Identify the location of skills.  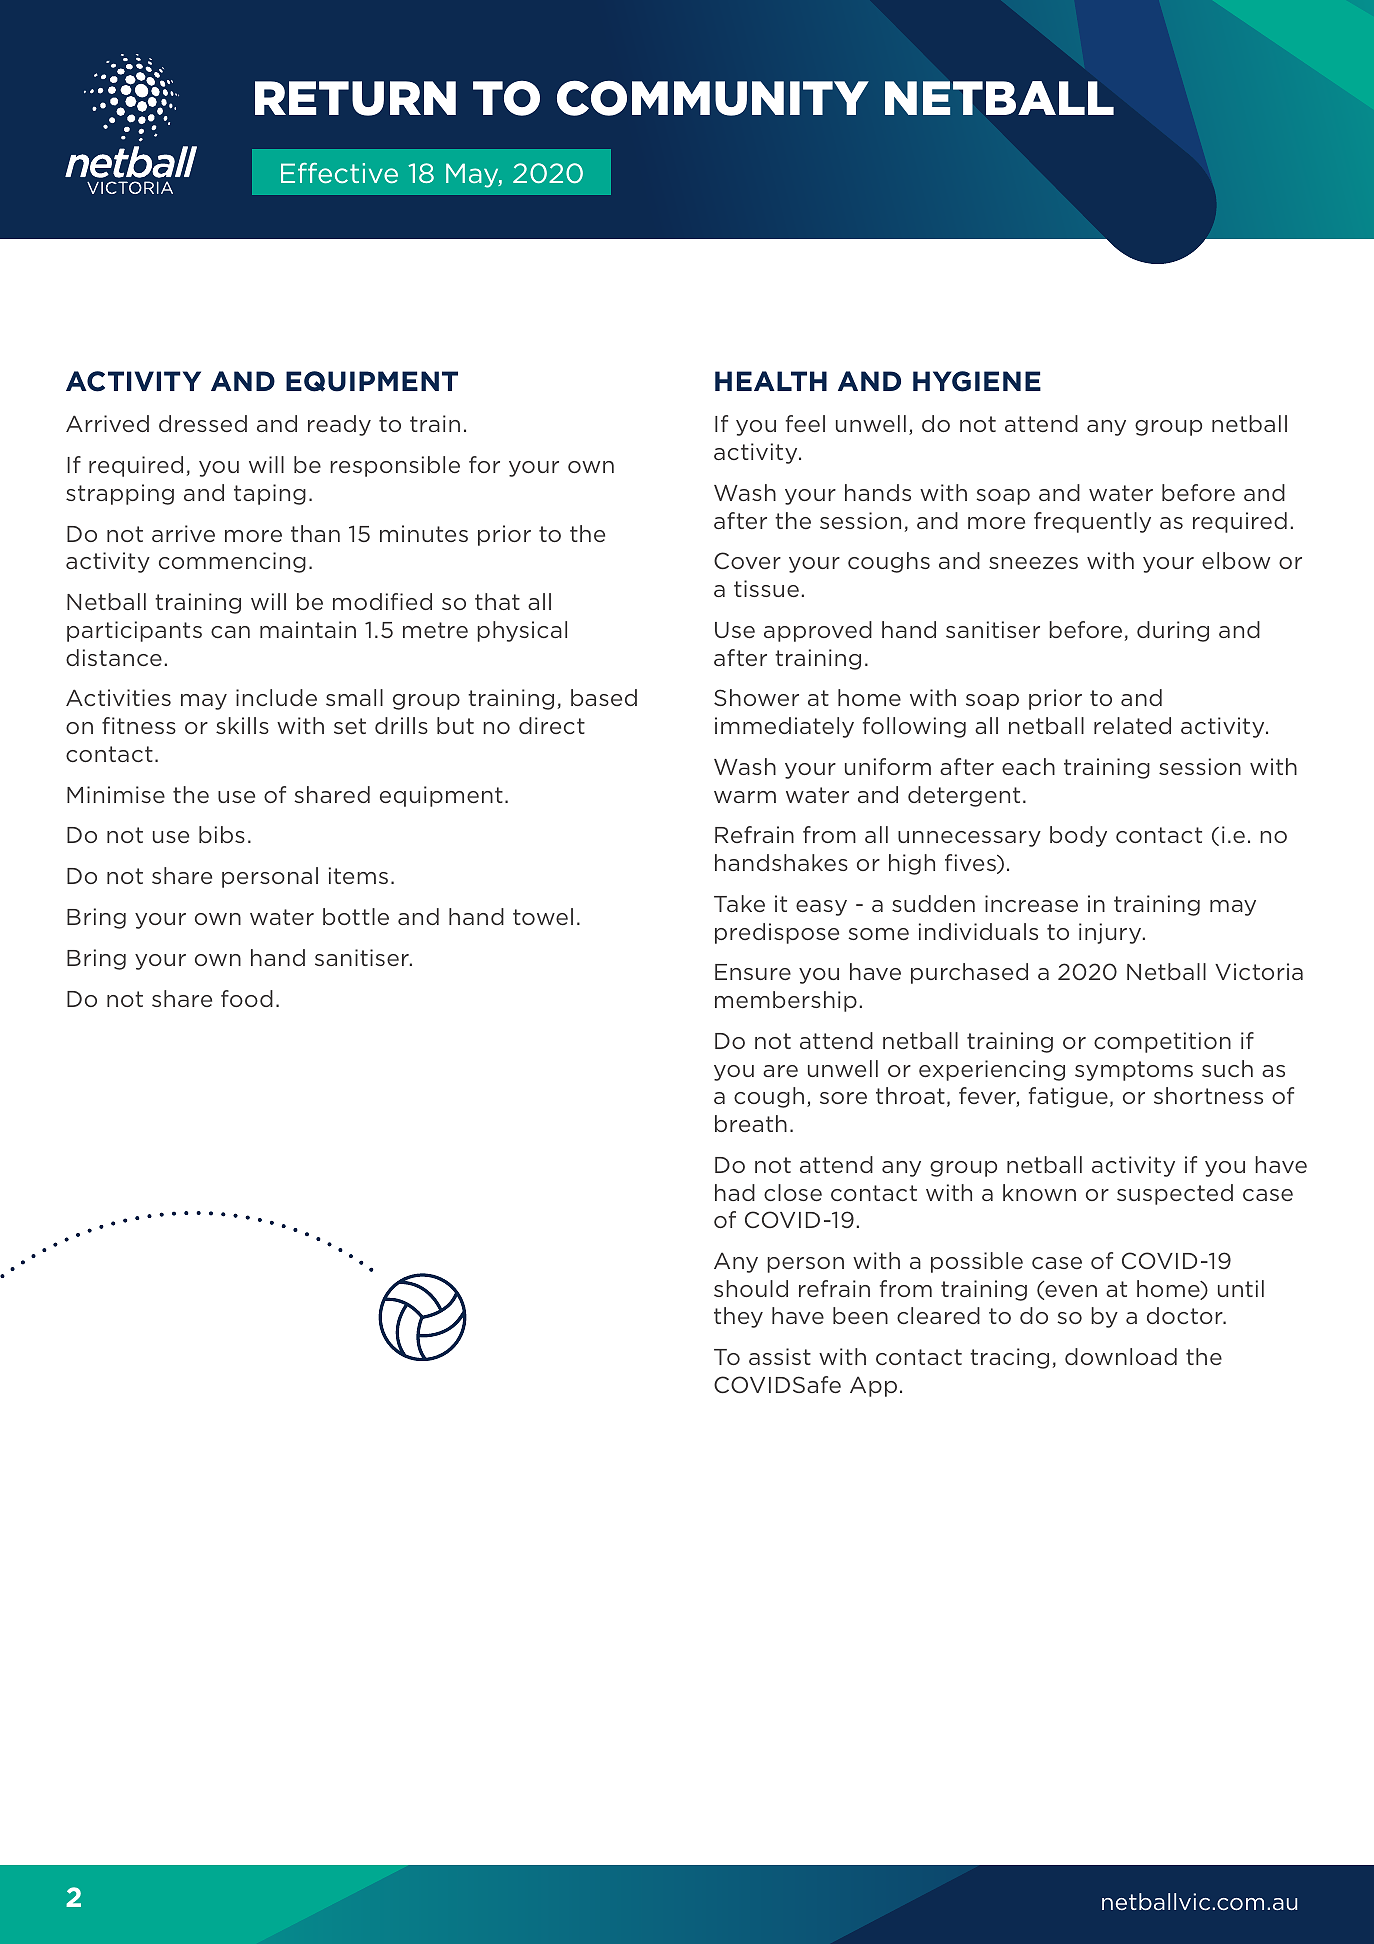
(242, 725).
